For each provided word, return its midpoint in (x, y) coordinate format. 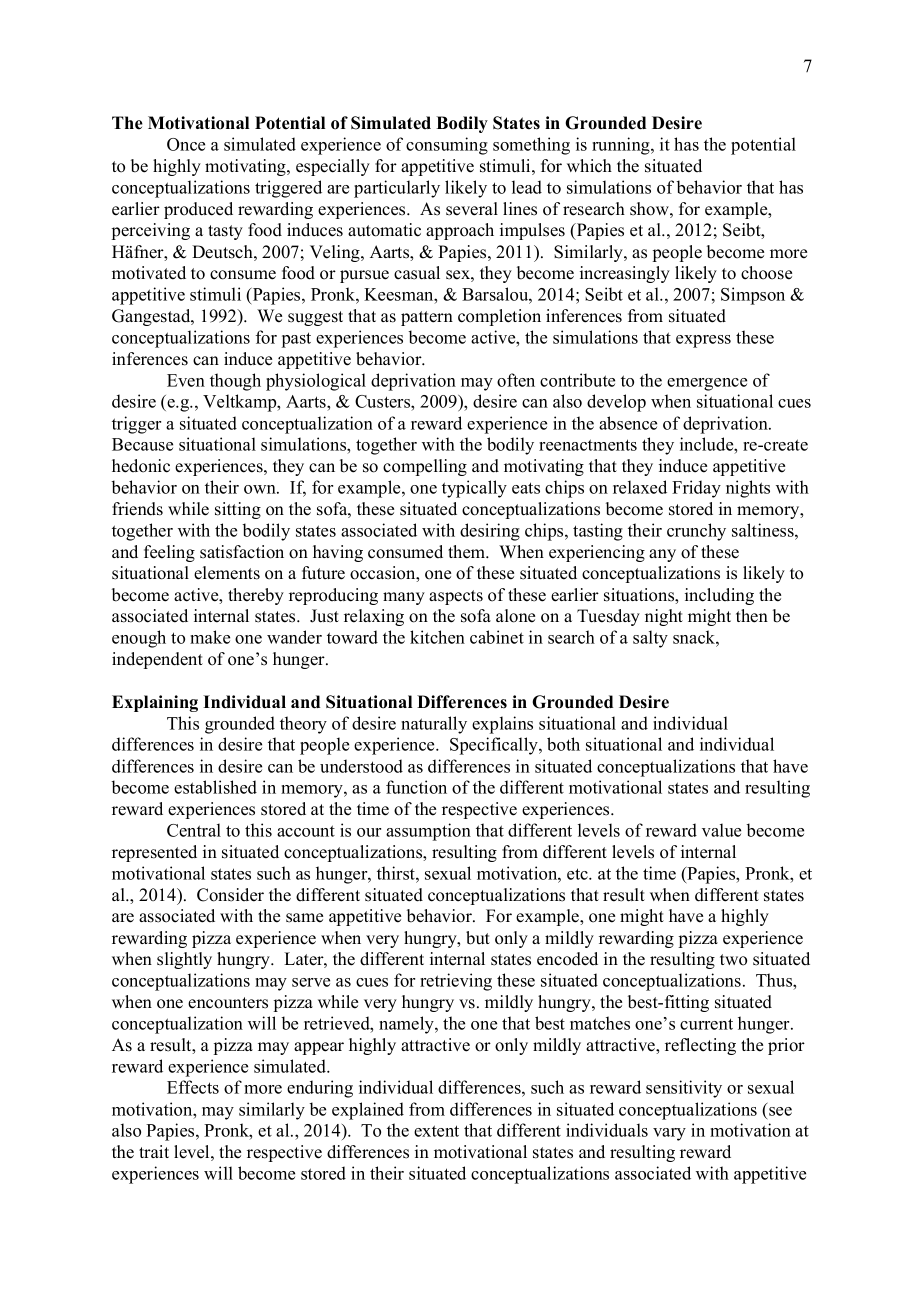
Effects (193, 1087)
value (721, 830)
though (235, 382)
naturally (434, 725)
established (215, 787)
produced (198, 210)
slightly (184, 960)
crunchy (696, 532)
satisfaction (242, 552)
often (516, 380)
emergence (707, 384)
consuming (447, 146)
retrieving (456, 982)
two (733, 960)
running (622, 146)
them (468, 552)
